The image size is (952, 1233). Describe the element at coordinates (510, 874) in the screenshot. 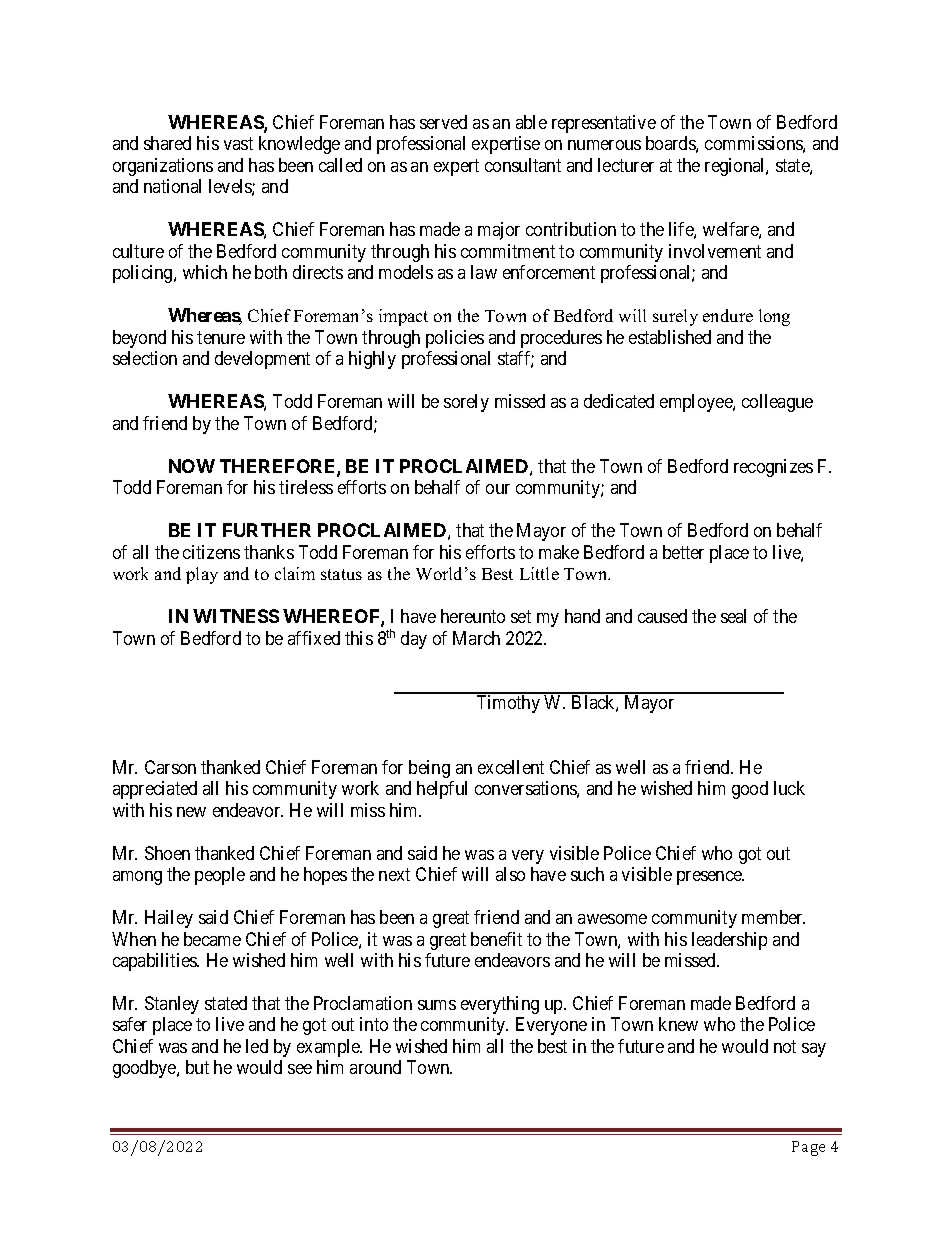

I see `also` at that location.
